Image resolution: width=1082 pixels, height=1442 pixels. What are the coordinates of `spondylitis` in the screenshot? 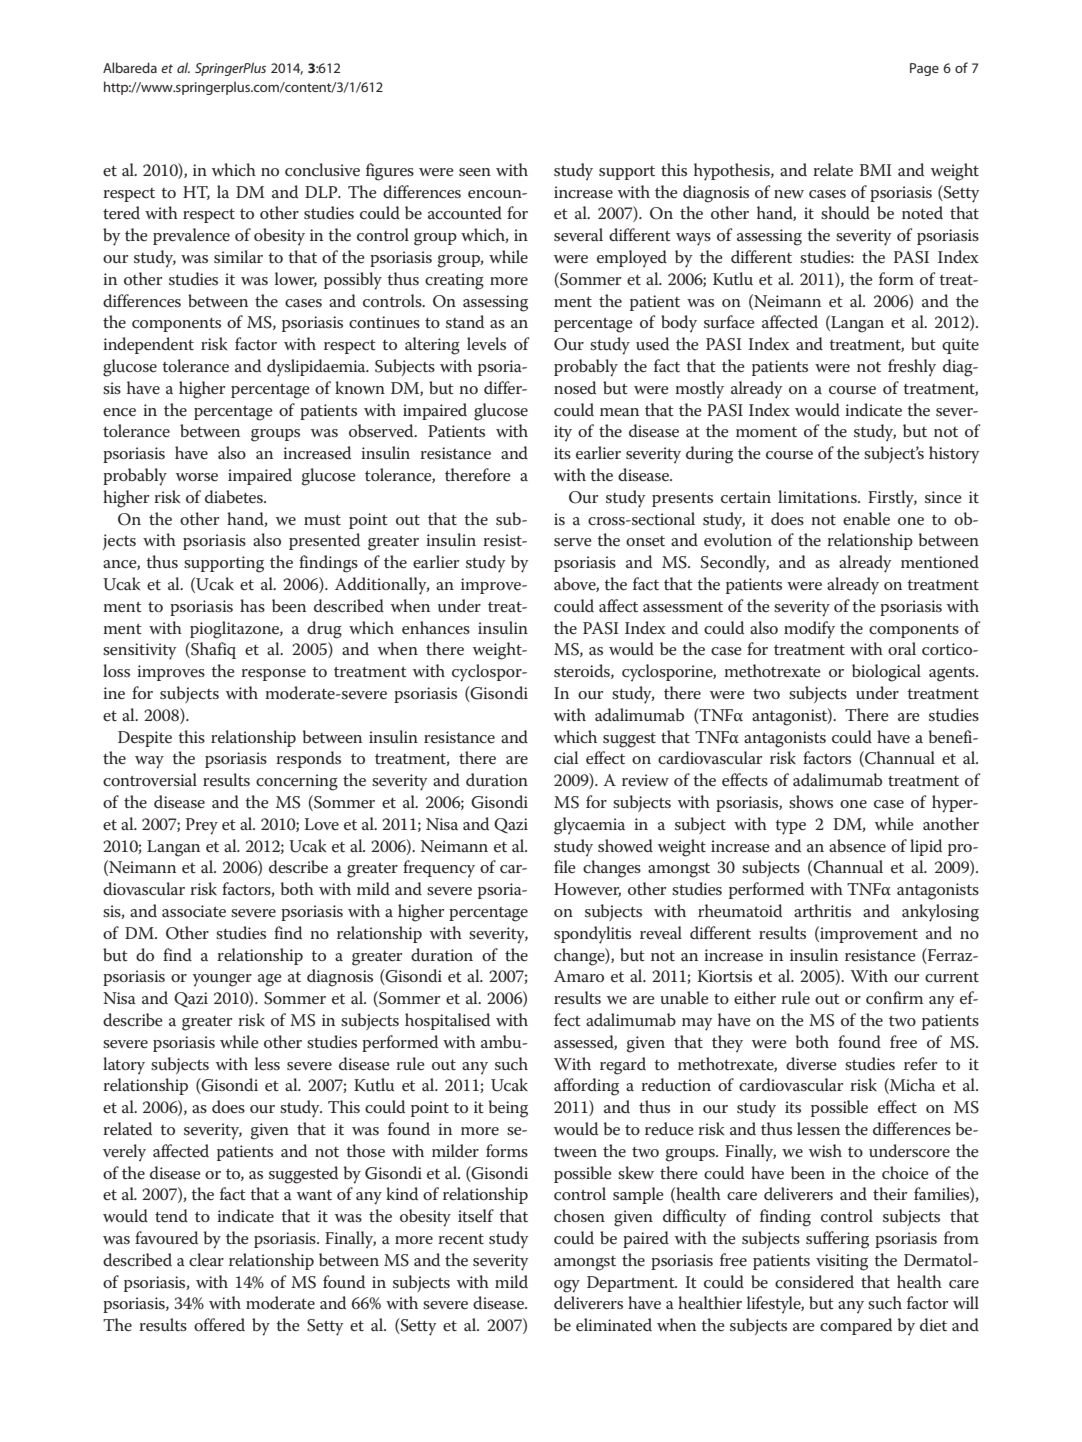 It's located at (592, 935).
